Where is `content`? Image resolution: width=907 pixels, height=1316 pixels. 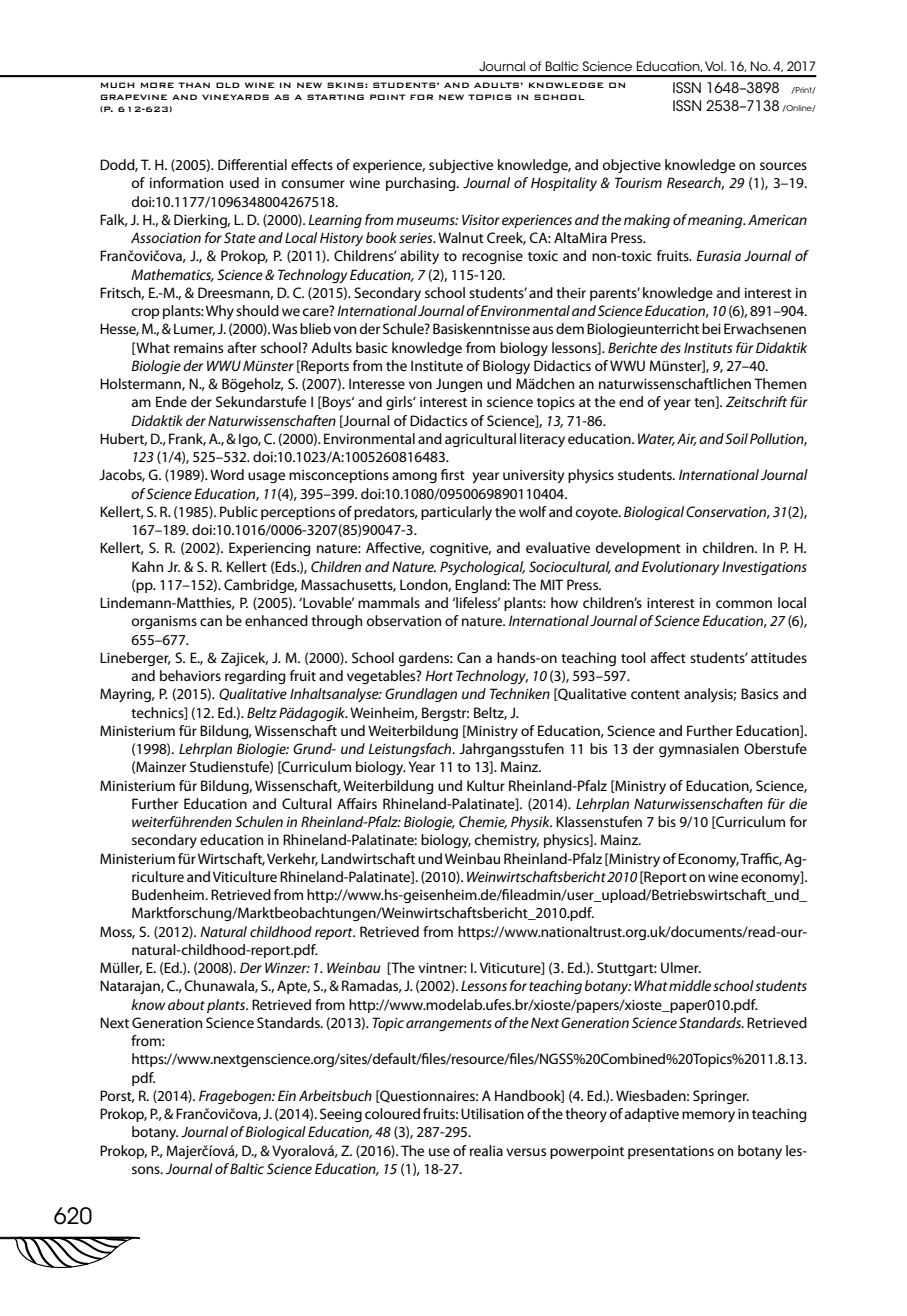 content is located at coordinates (655, 694).
